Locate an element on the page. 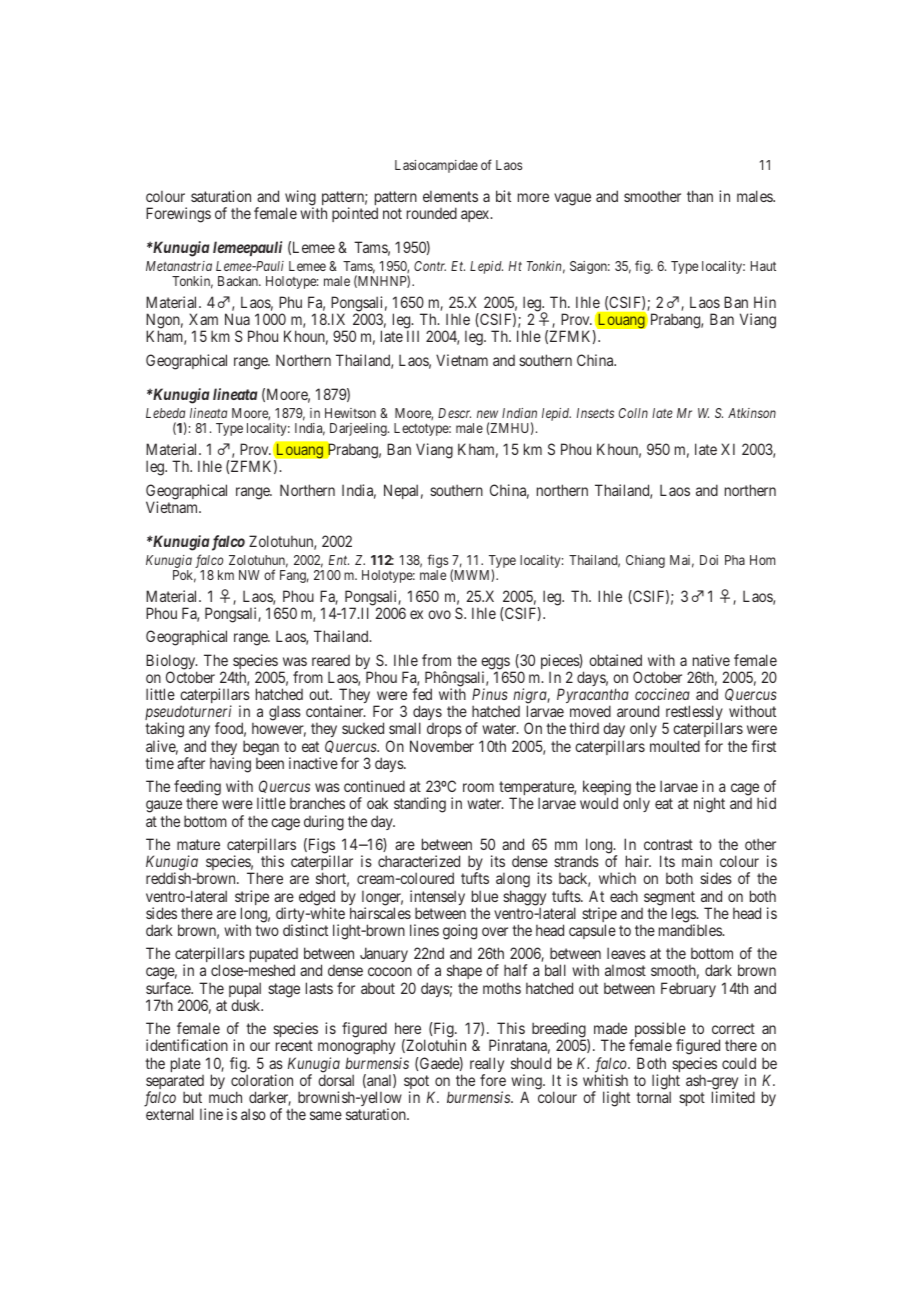  native is located at coordinates (711, 660).
